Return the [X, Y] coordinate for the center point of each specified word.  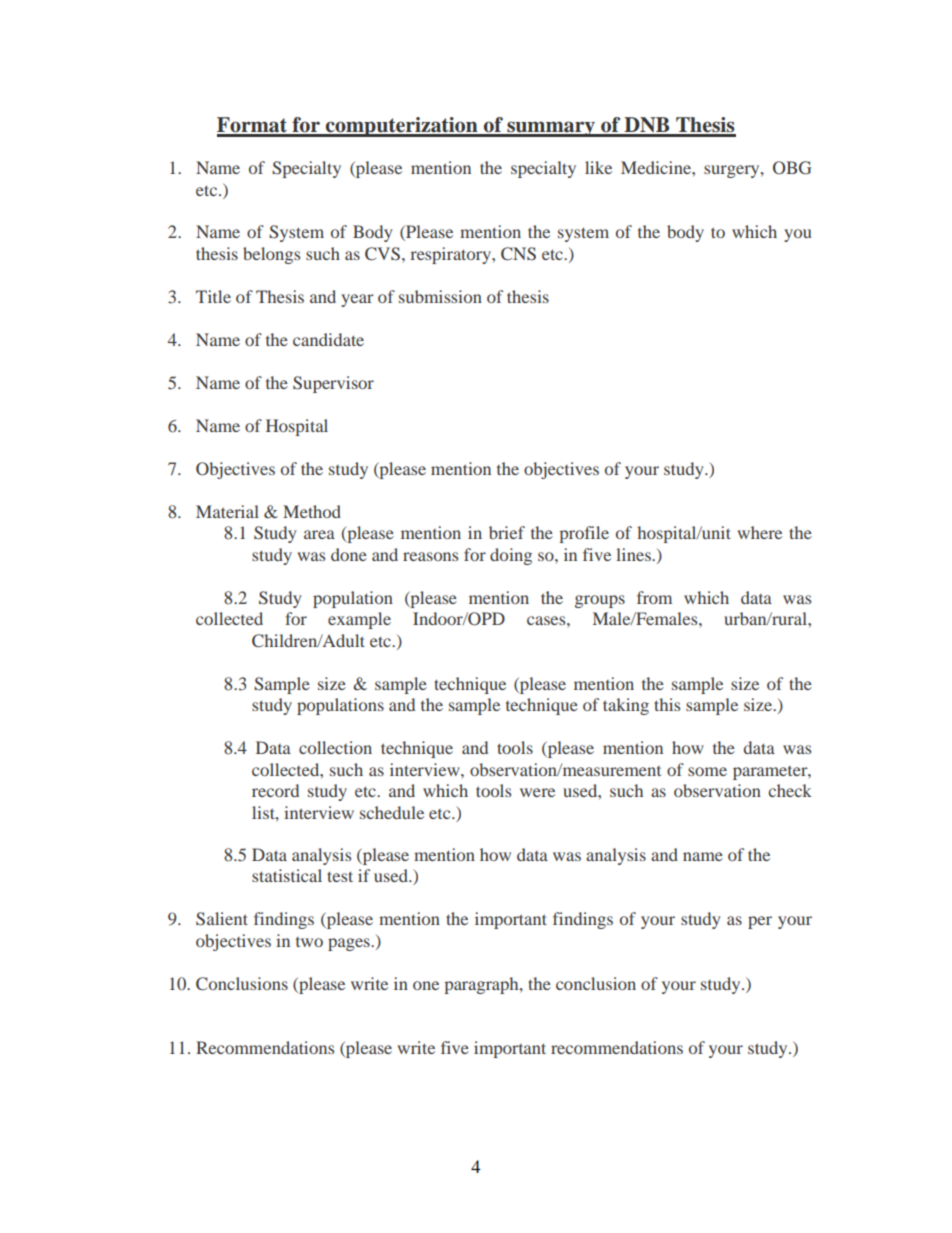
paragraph [483, 985]
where [759, 532]
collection [335, 747]
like [598, 167]
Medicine [657, 167]
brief [507, 532]
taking [626, 706]
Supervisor [333, 384]
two [309, 942]
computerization [402, 127]
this [667, 704]
